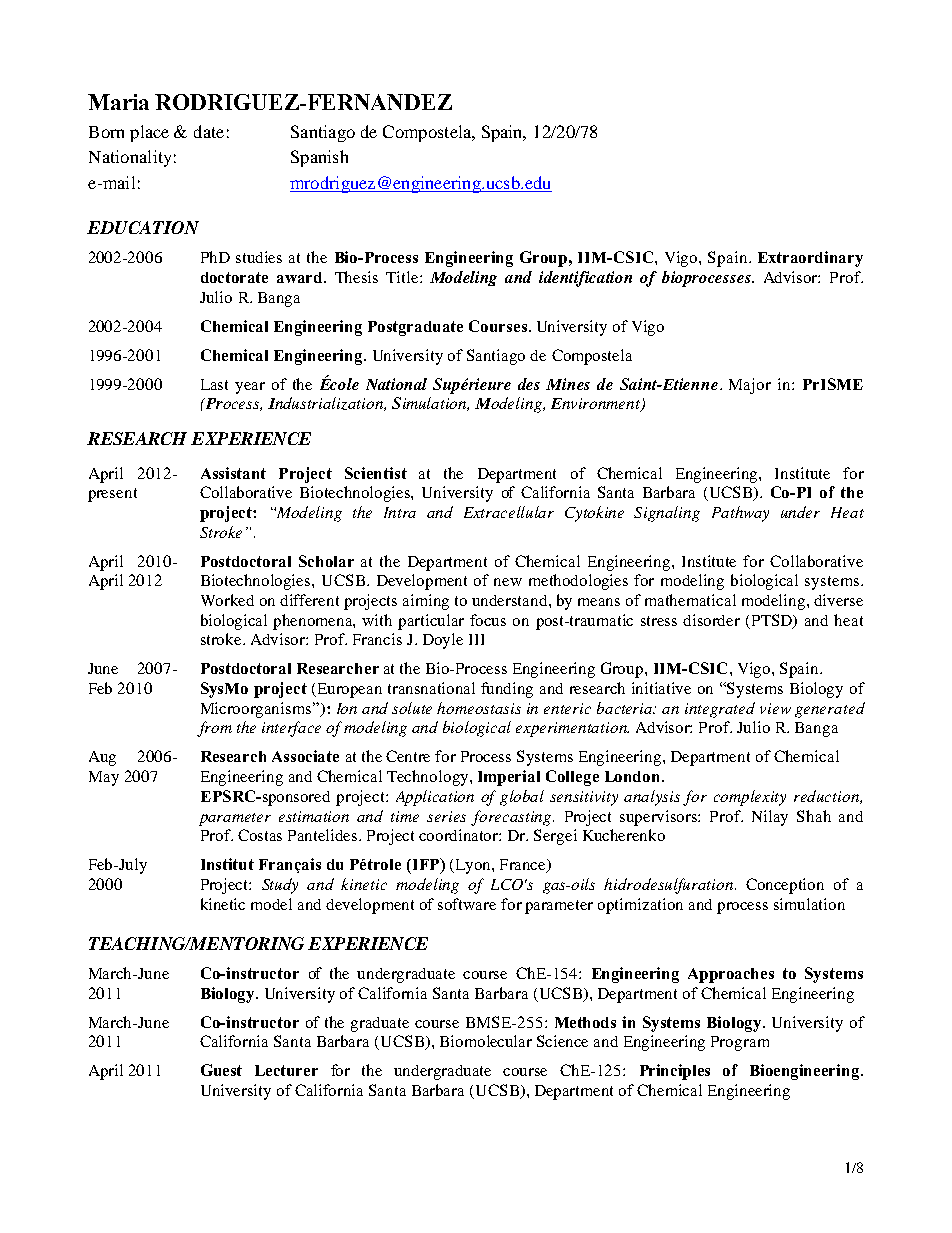  I want to click on Last, so click(214, 384).
